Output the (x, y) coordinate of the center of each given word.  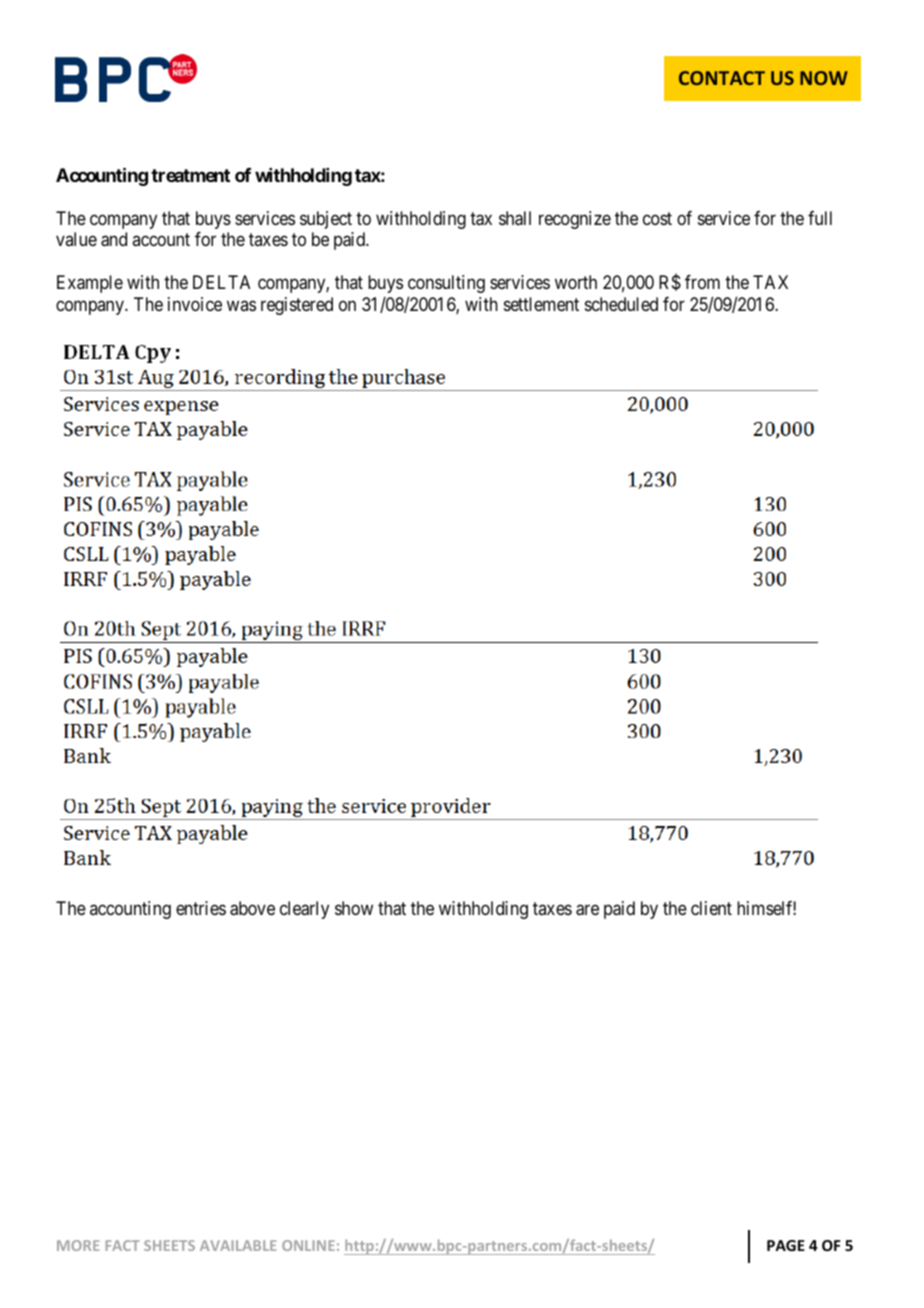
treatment (190, 175)
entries (201, 908)
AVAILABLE (238, 1245)
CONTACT (722, 78)
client (711, 908)
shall (515, 218)
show (354, 908)
